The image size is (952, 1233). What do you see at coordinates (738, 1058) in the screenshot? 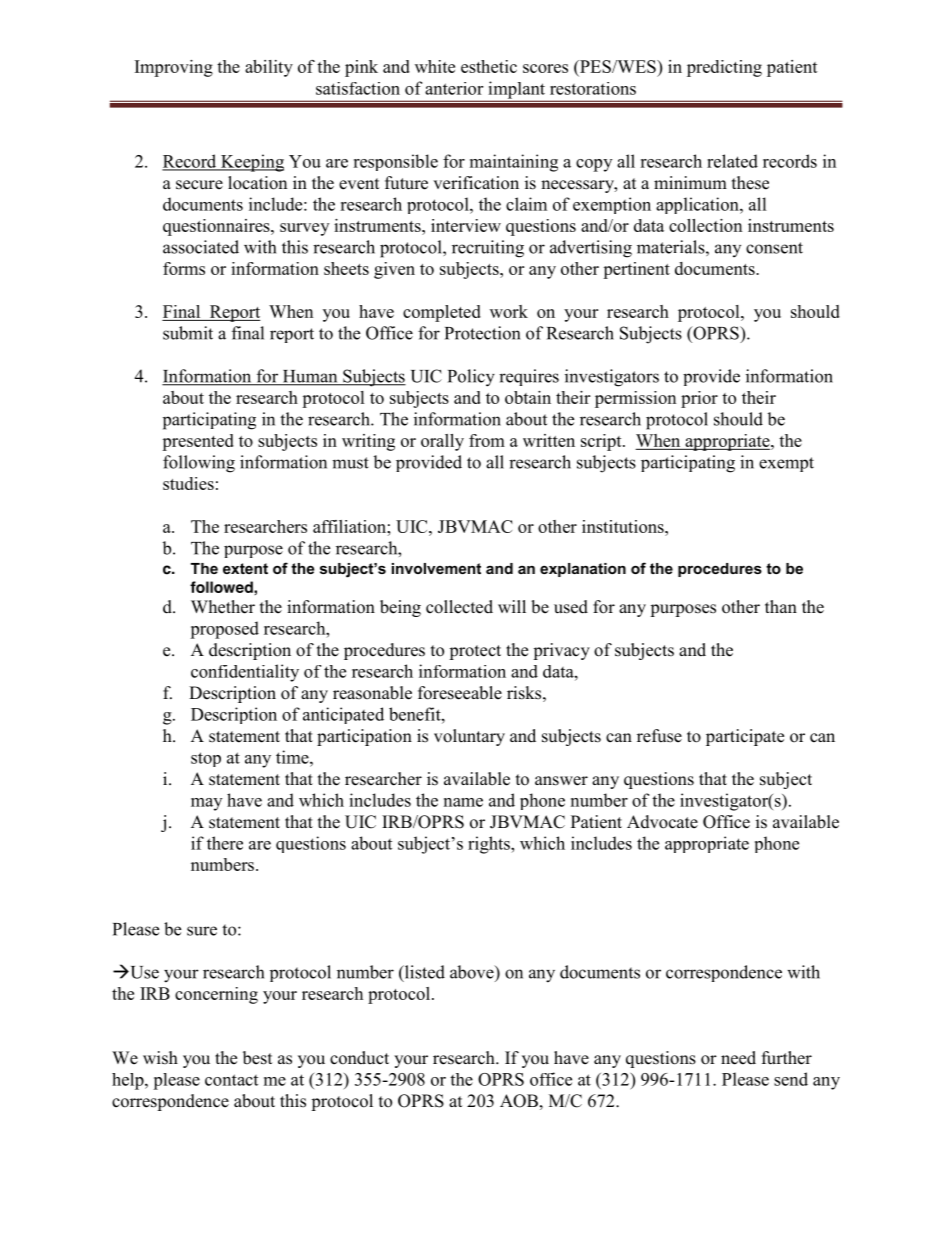
I see `need` at bounding box center [738, 1058].
